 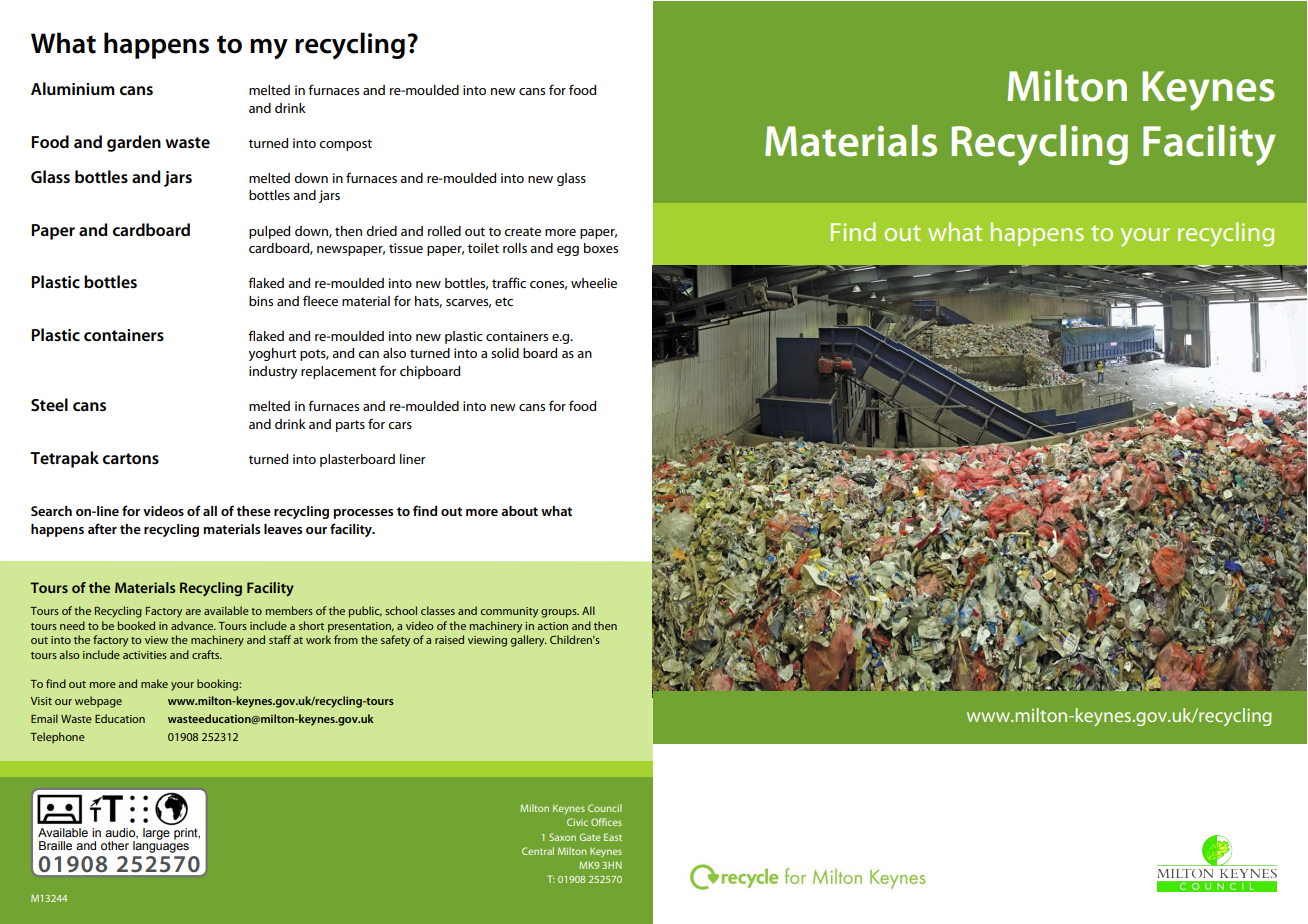 I want to click on groups, so click(x=560, y=613).
